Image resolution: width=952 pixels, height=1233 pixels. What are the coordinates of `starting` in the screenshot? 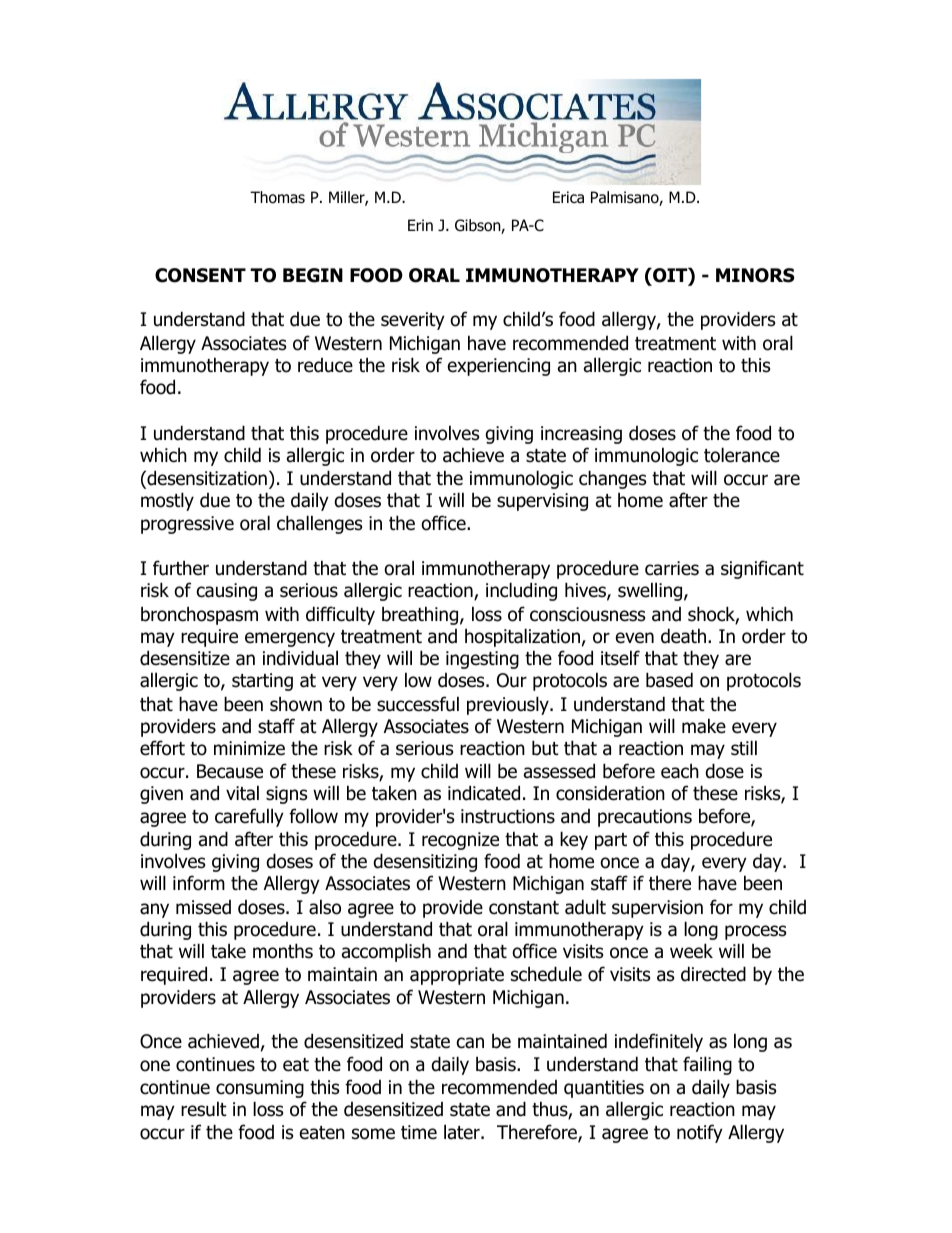 It's located at (262, 682).
